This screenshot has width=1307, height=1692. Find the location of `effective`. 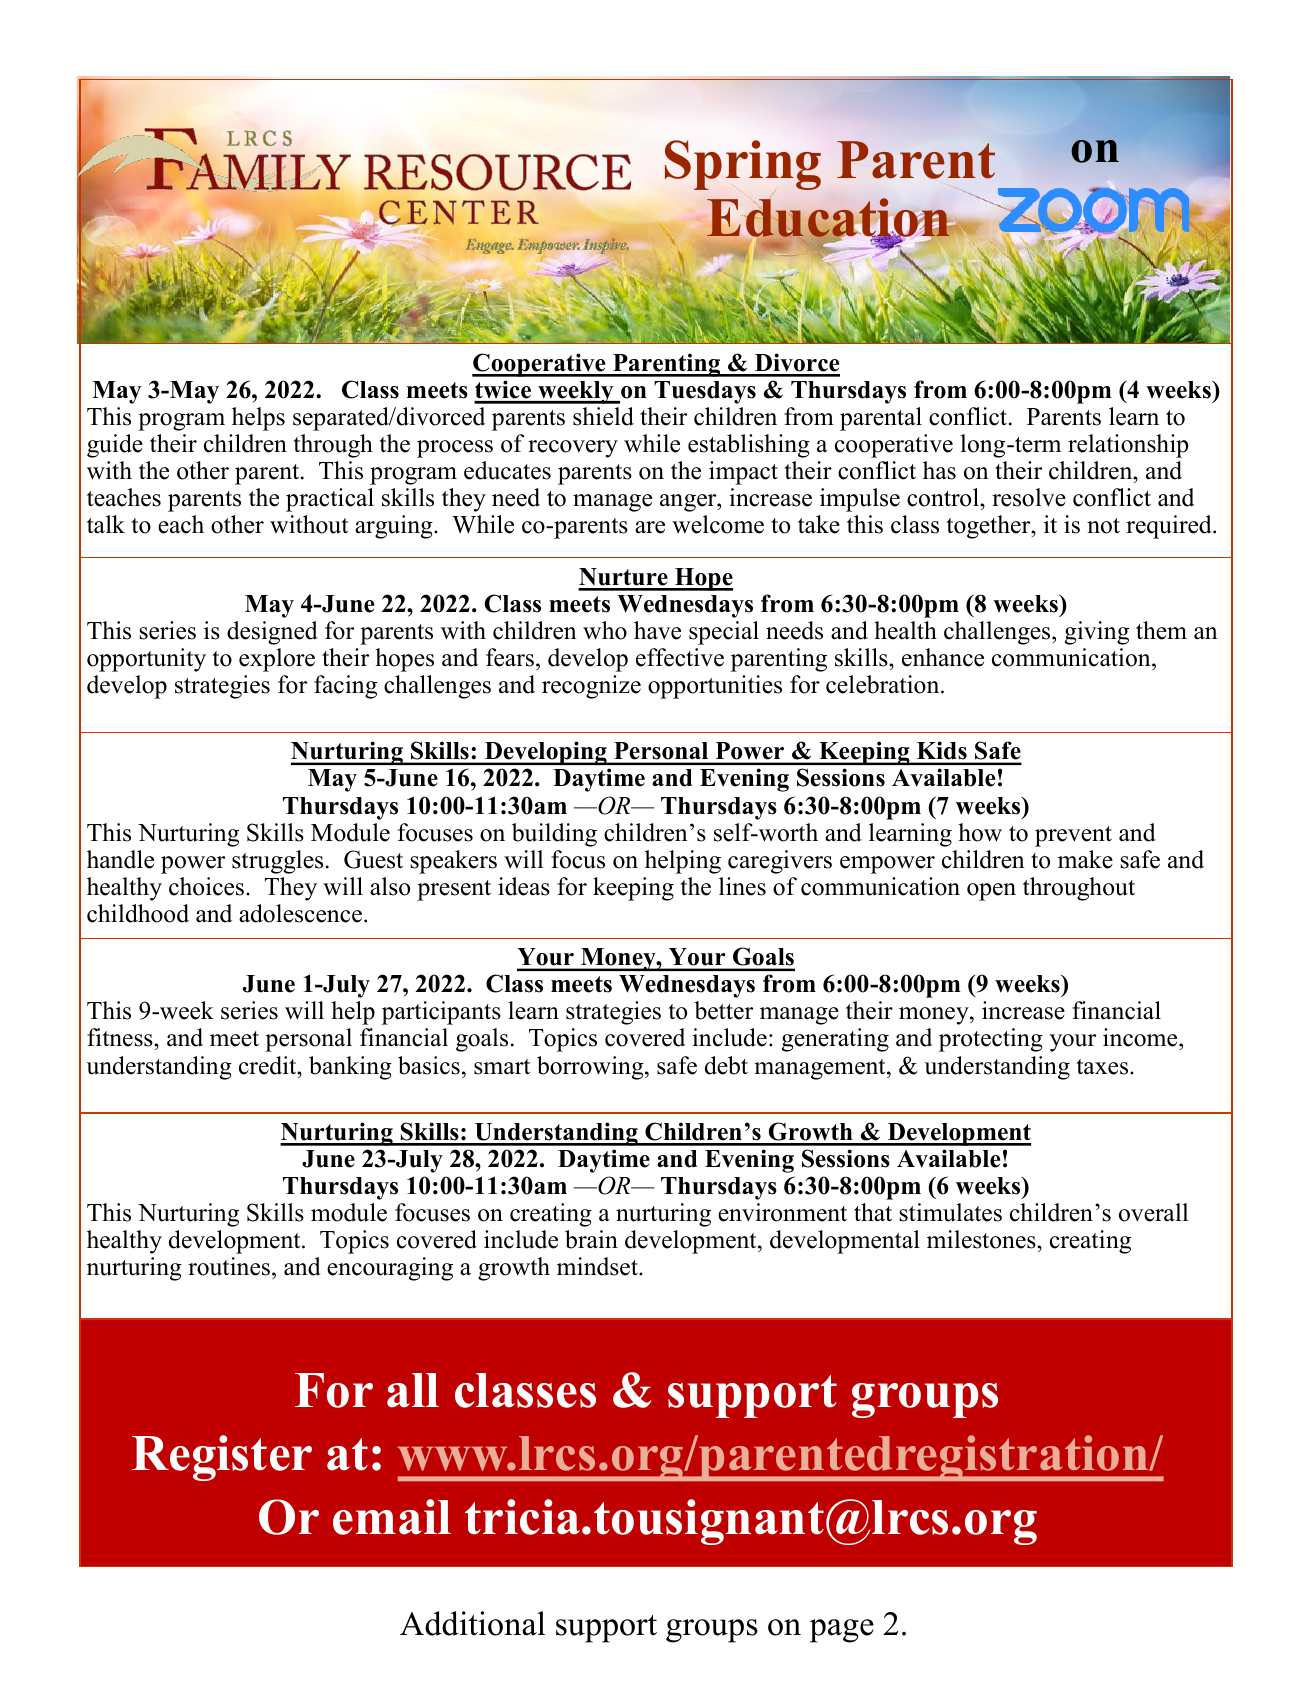

effective is located at coordinates (680, 657).
